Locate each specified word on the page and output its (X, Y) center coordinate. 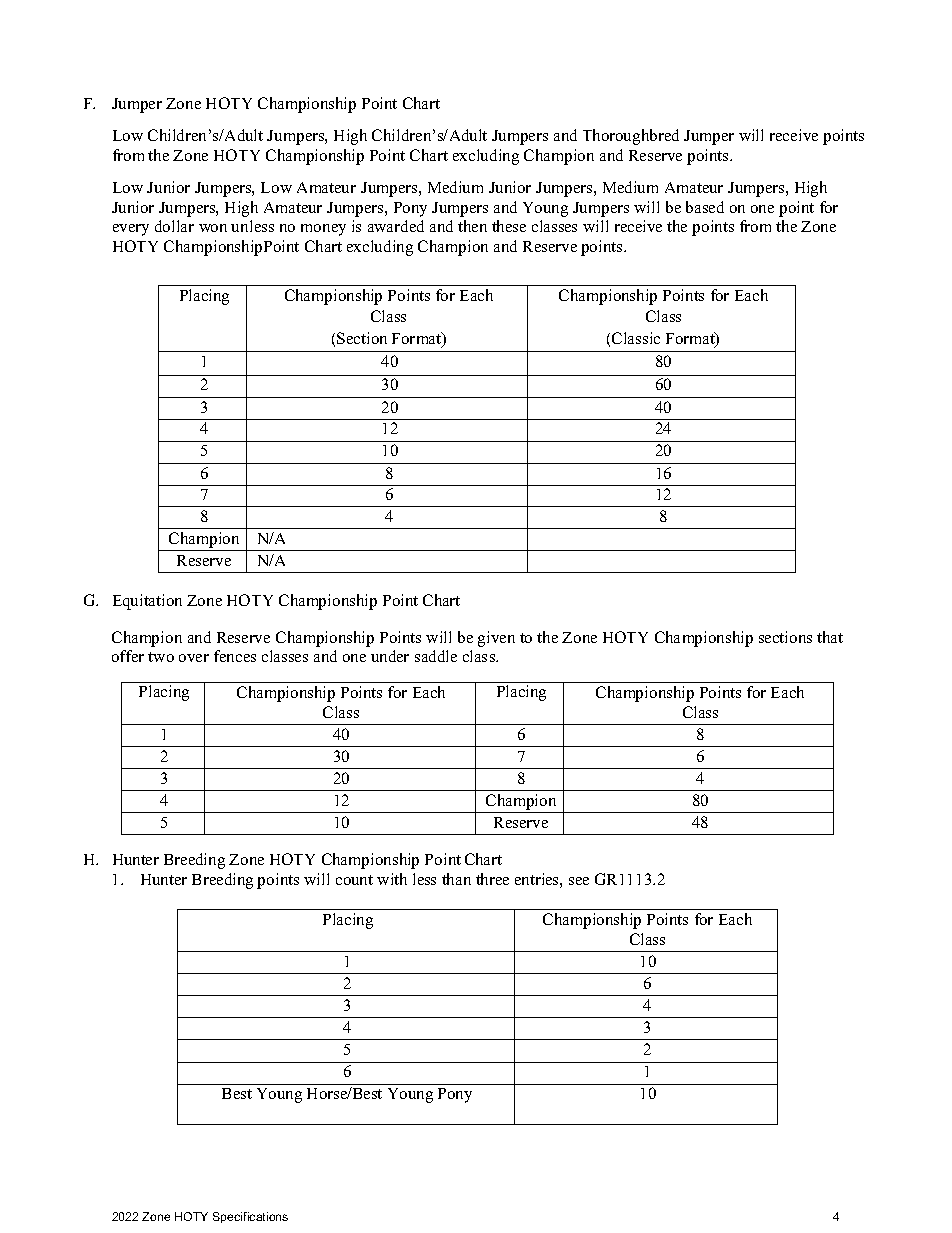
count (354, 880)
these (509, 226)
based (705, 207)
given (496, 639)
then (472, 226)
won (213, 228)
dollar (174, 226)
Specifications (250, 1217)
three (492, 879)
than (456, 879)
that (830, 637)
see (579, 881)
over (194, 658)
